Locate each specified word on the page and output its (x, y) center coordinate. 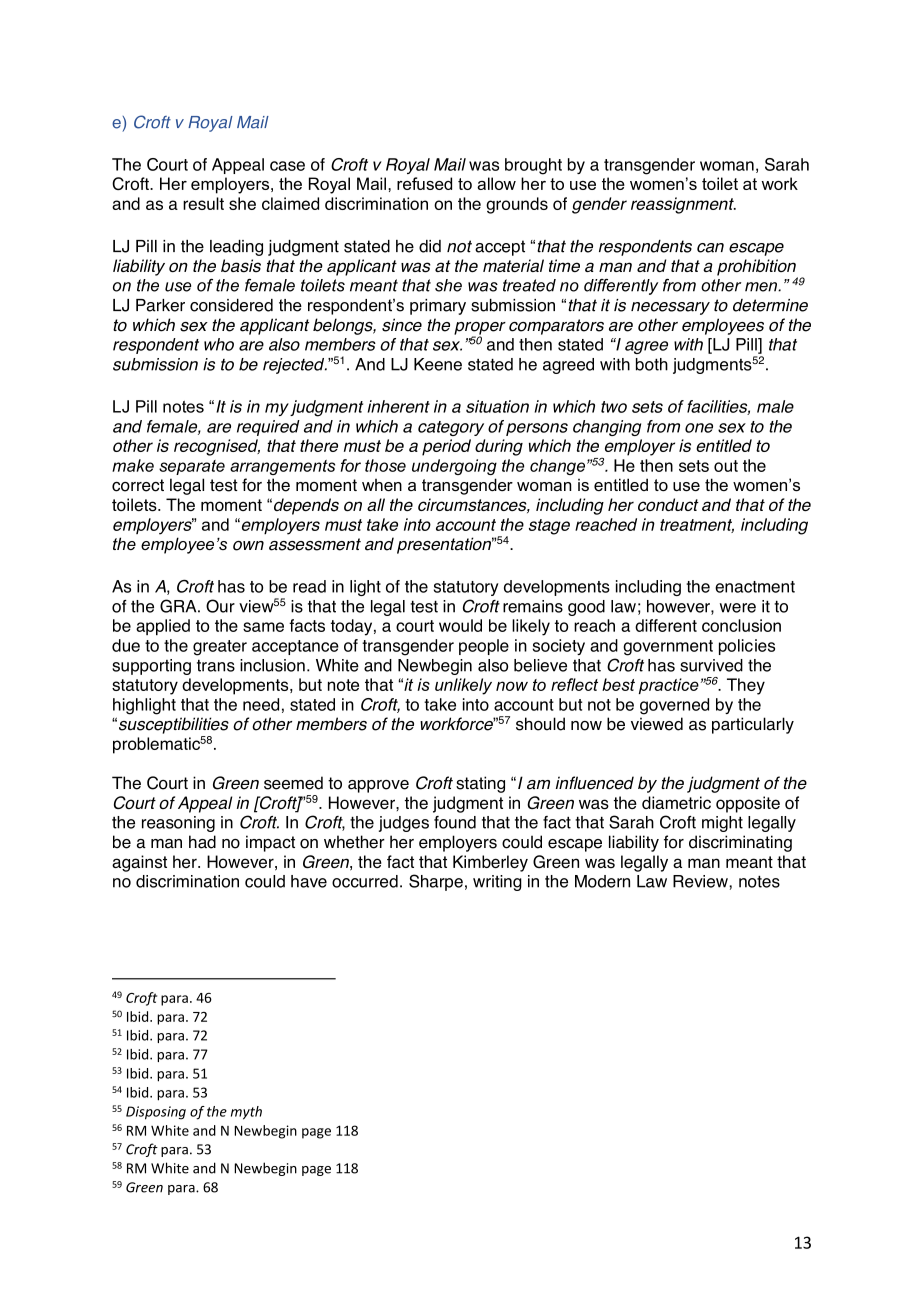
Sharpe (436, 882)
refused (424, 183)
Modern (602, 881)
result (203, 203)
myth (246, 1113)
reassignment (683, 205)
